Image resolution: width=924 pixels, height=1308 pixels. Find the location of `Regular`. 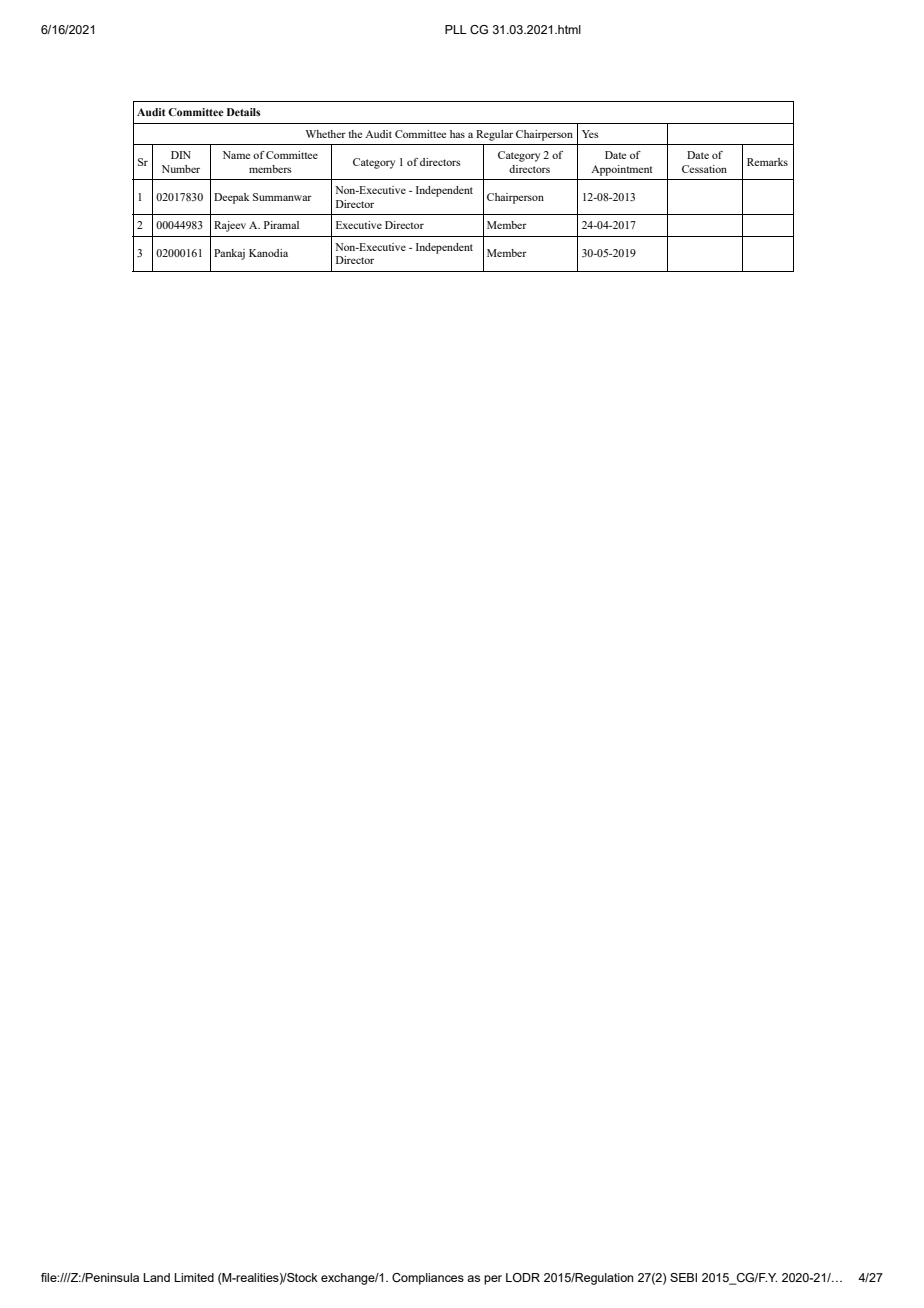

Regular is located at coordinates (494, 135).
